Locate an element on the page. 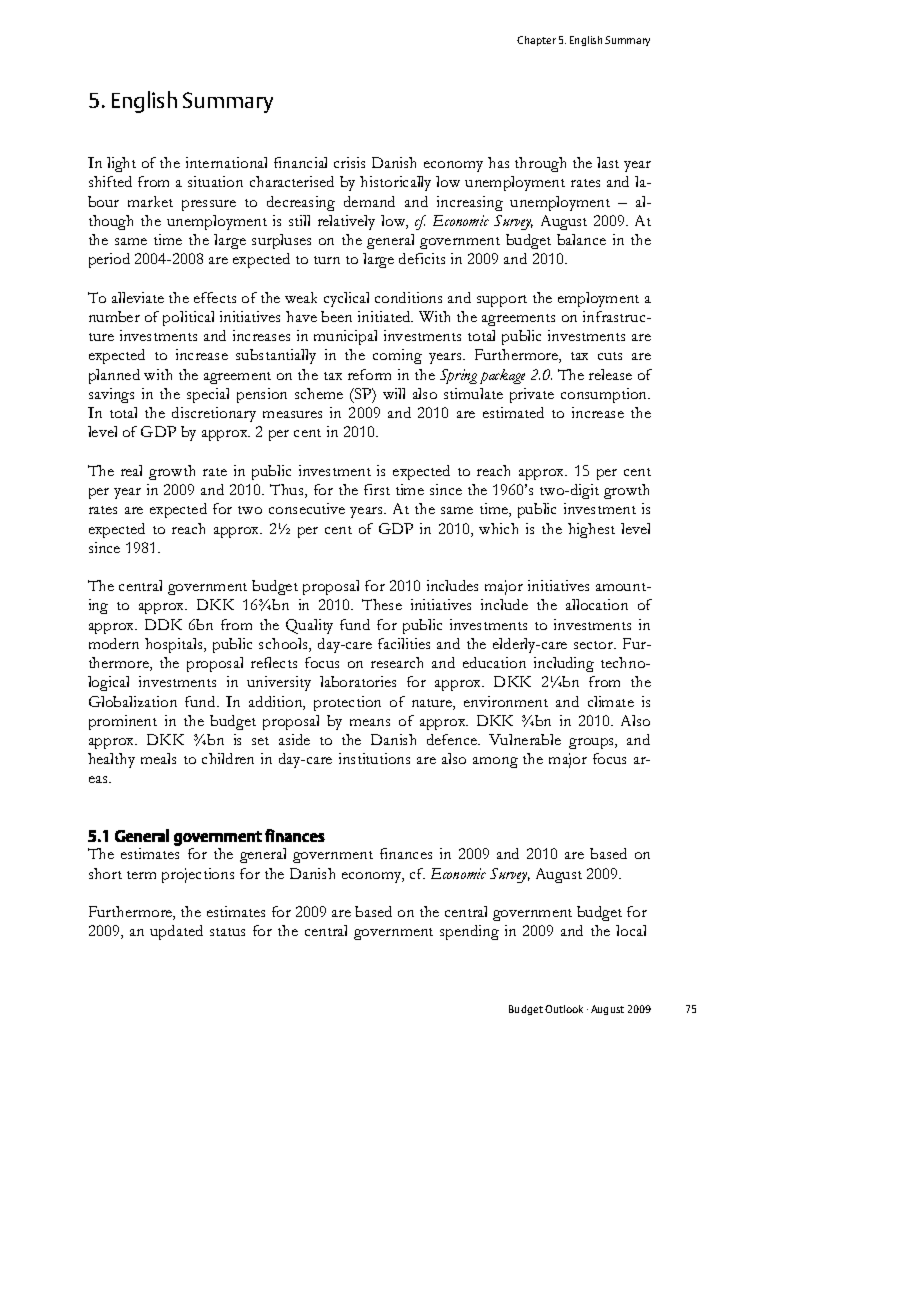 The image size is (924, 1308). crisis is located at coordinates (349, 162).
